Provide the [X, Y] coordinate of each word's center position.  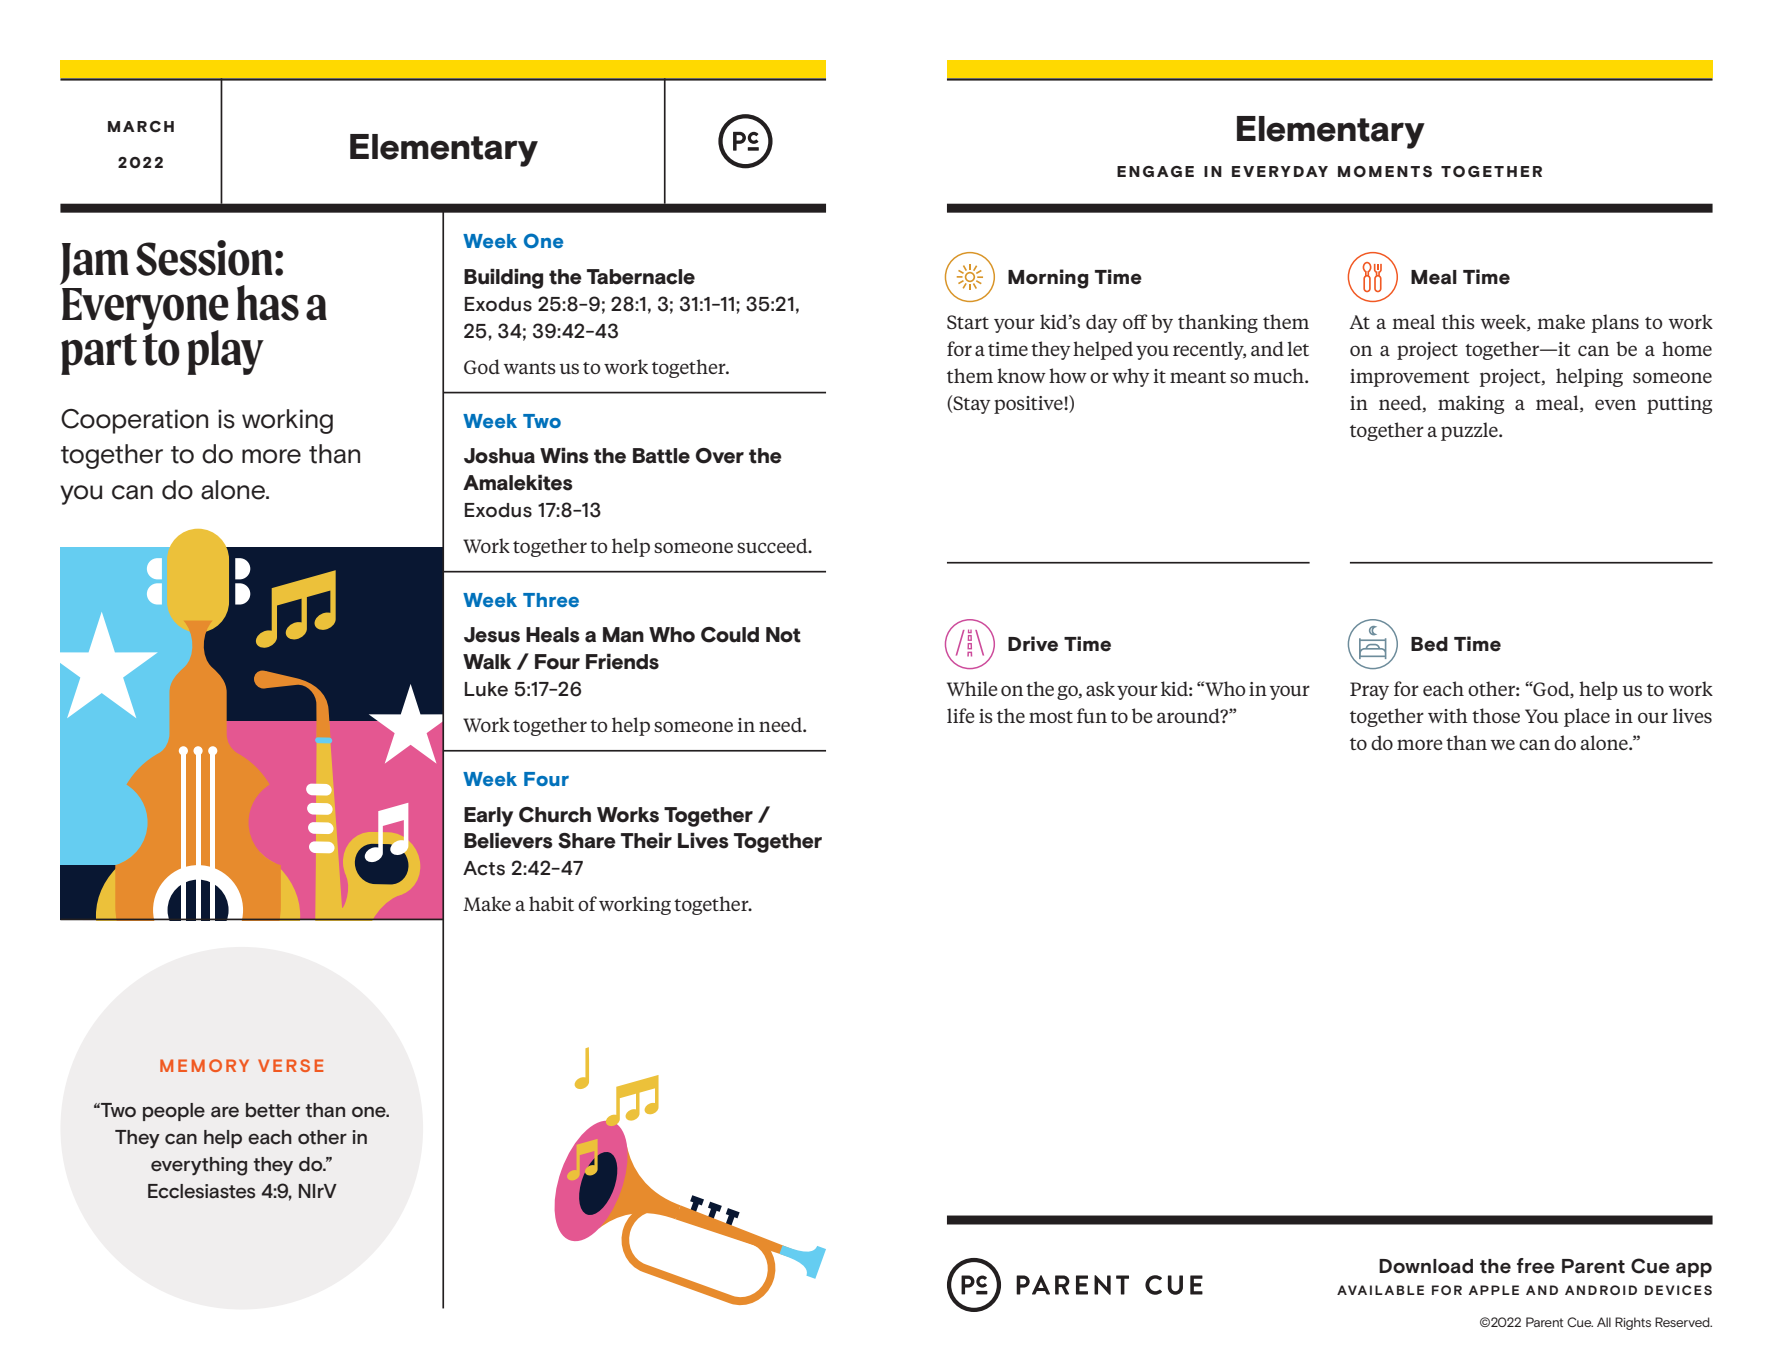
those [1496, 715]
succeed [773, 545]
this [1458, 321]
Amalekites [518, 482]
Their [646, 840]
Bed [1429, 644]
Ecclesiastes [201, 1191]
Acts [484, 868]
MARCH [141, 126]
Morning [1048, 279]
